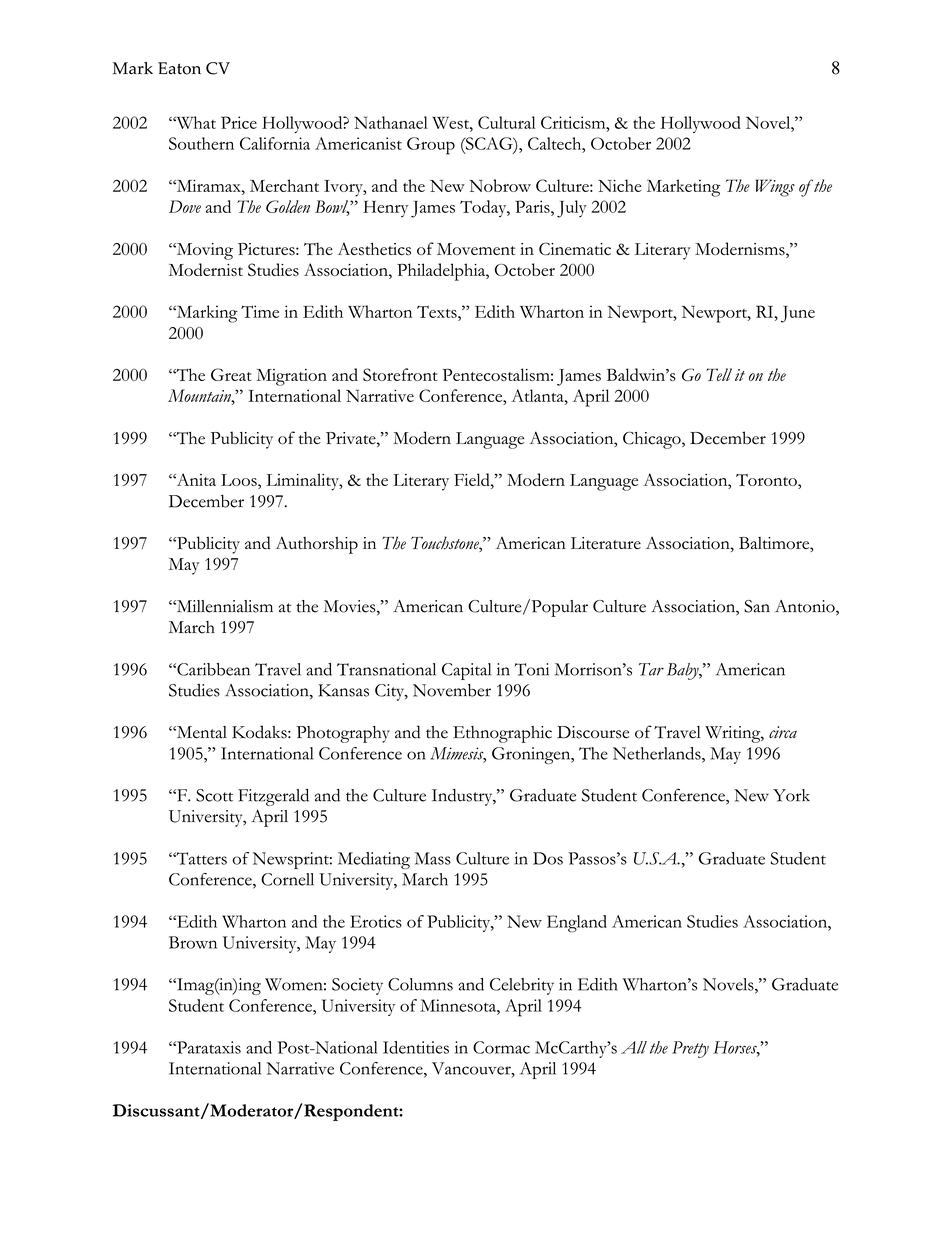 The image size is (952, 1233). Describe the element at coordinates (783, 732) in the image. I see `circa` at that location.
